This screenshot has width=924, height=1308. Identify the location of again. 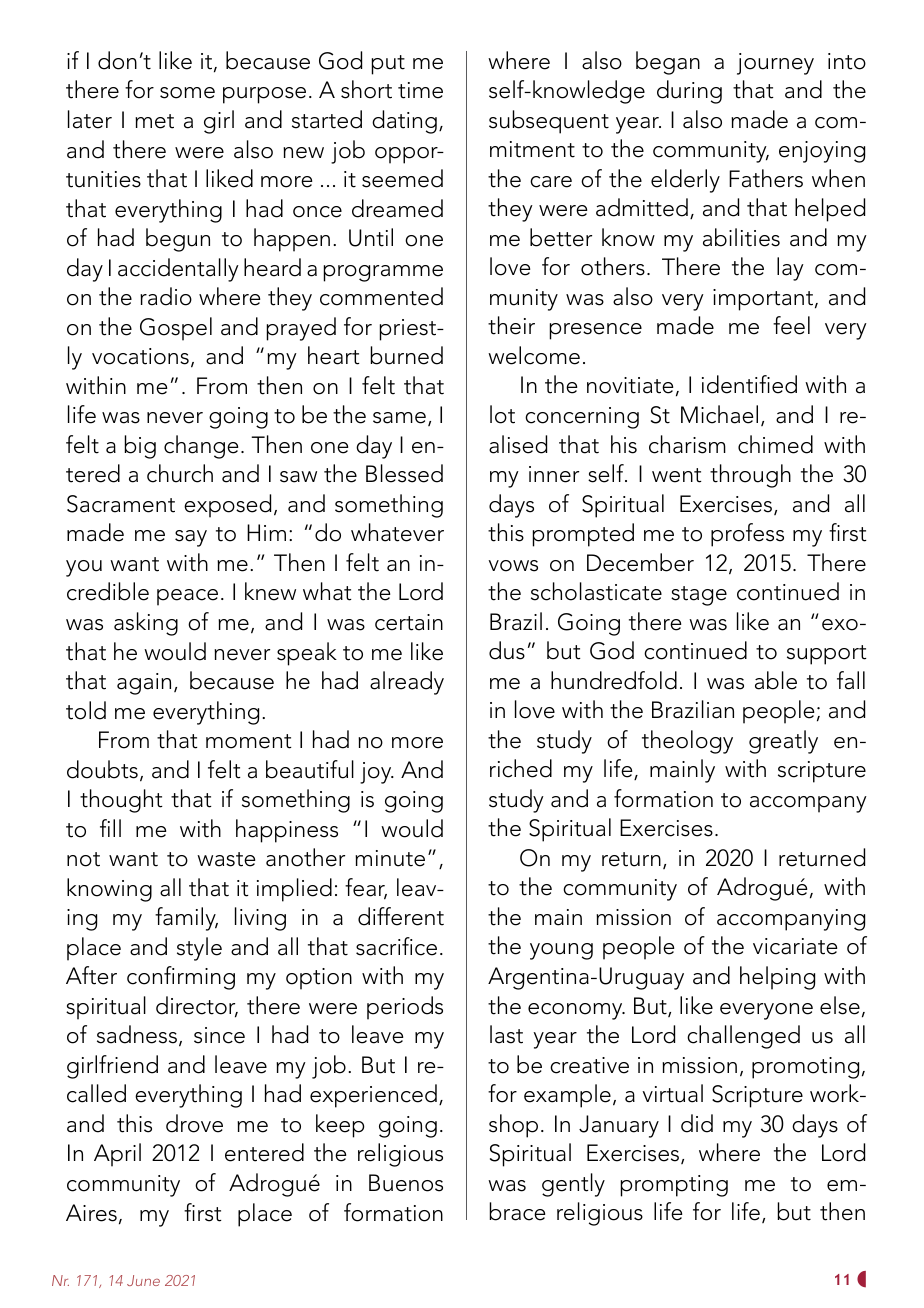
(144, 684).
